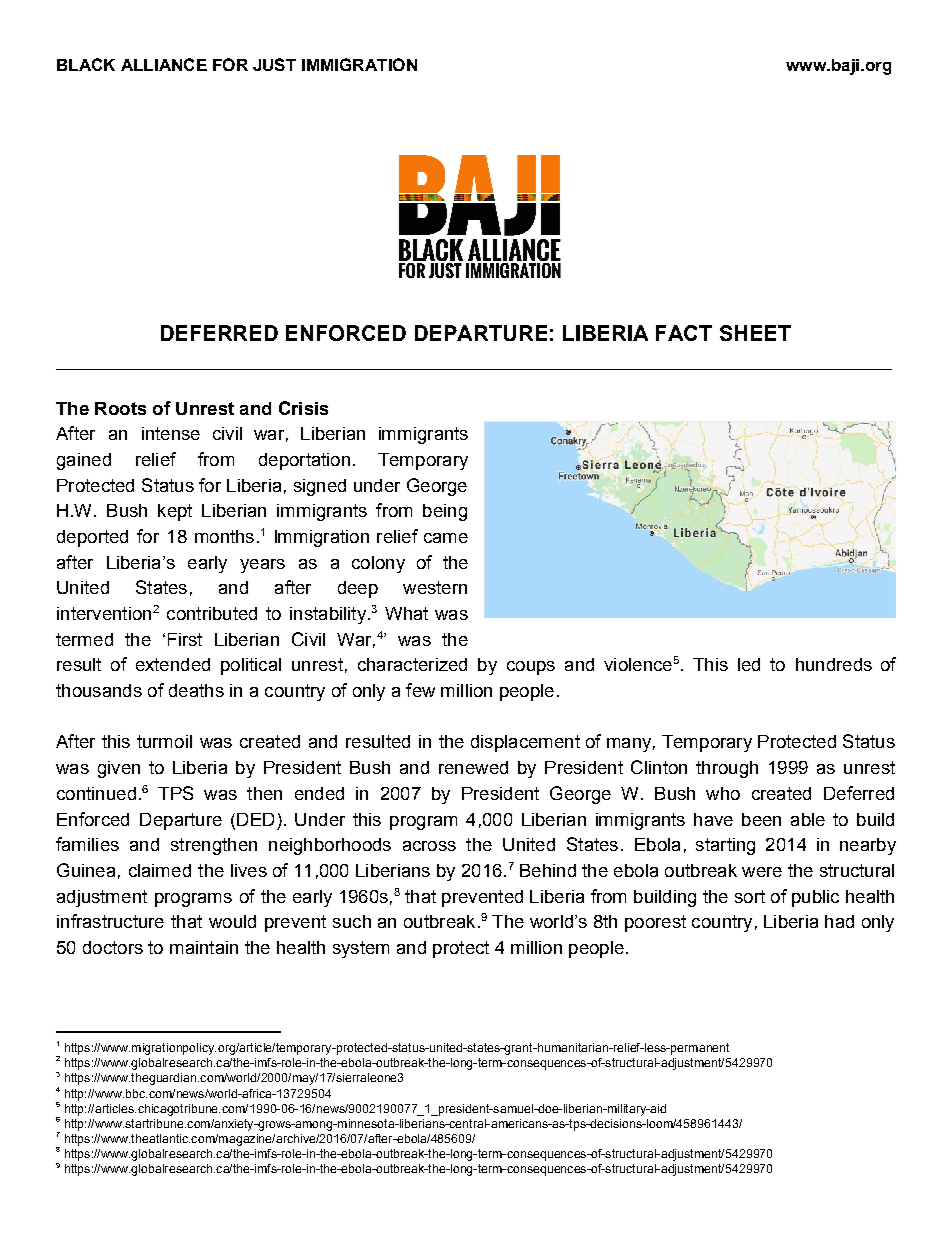  Describe the element at coordinates (548, 870) in the image. I see `Behind` at that location.
